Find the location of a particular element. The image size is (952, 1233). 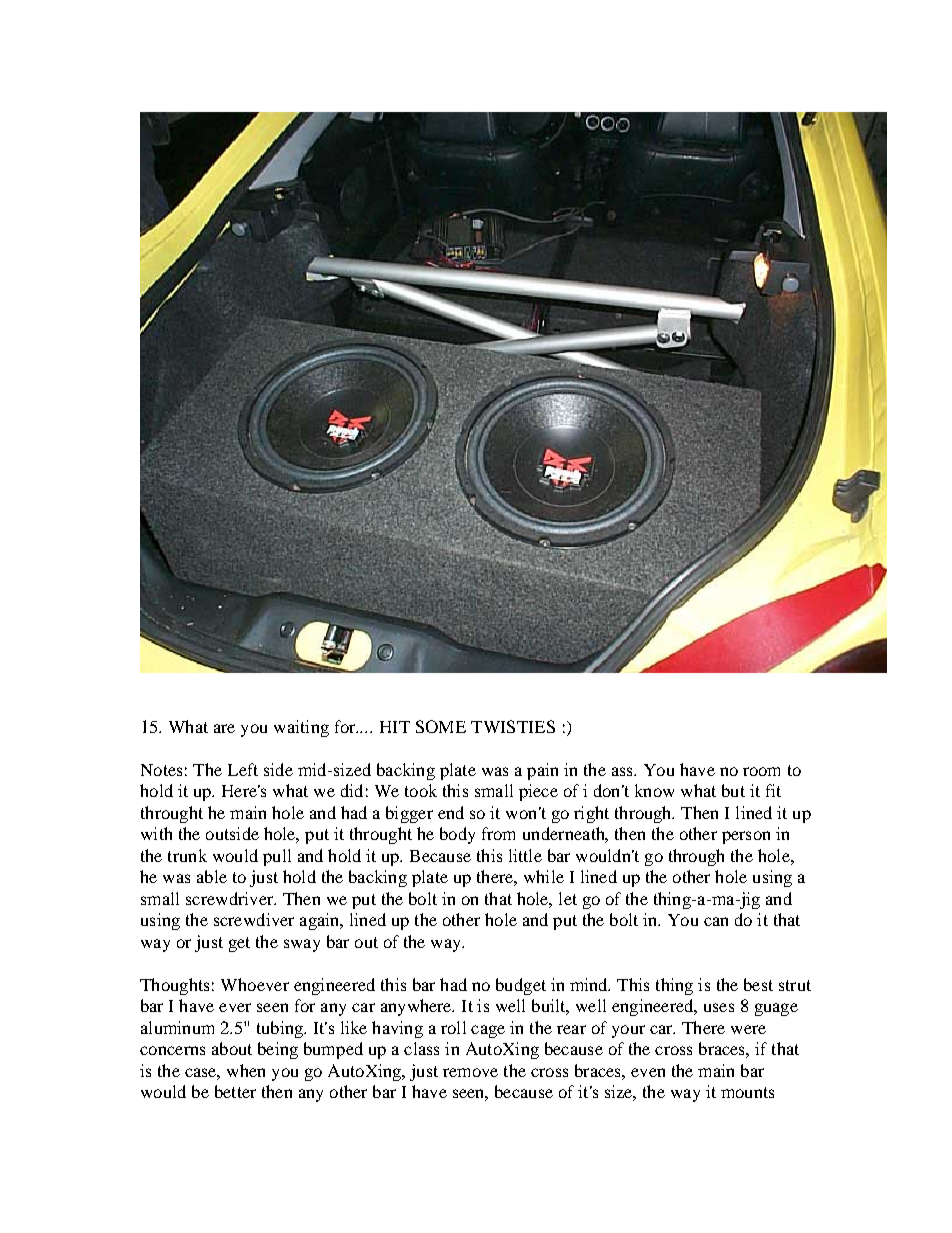

room is located at coordinates (761, 771).
